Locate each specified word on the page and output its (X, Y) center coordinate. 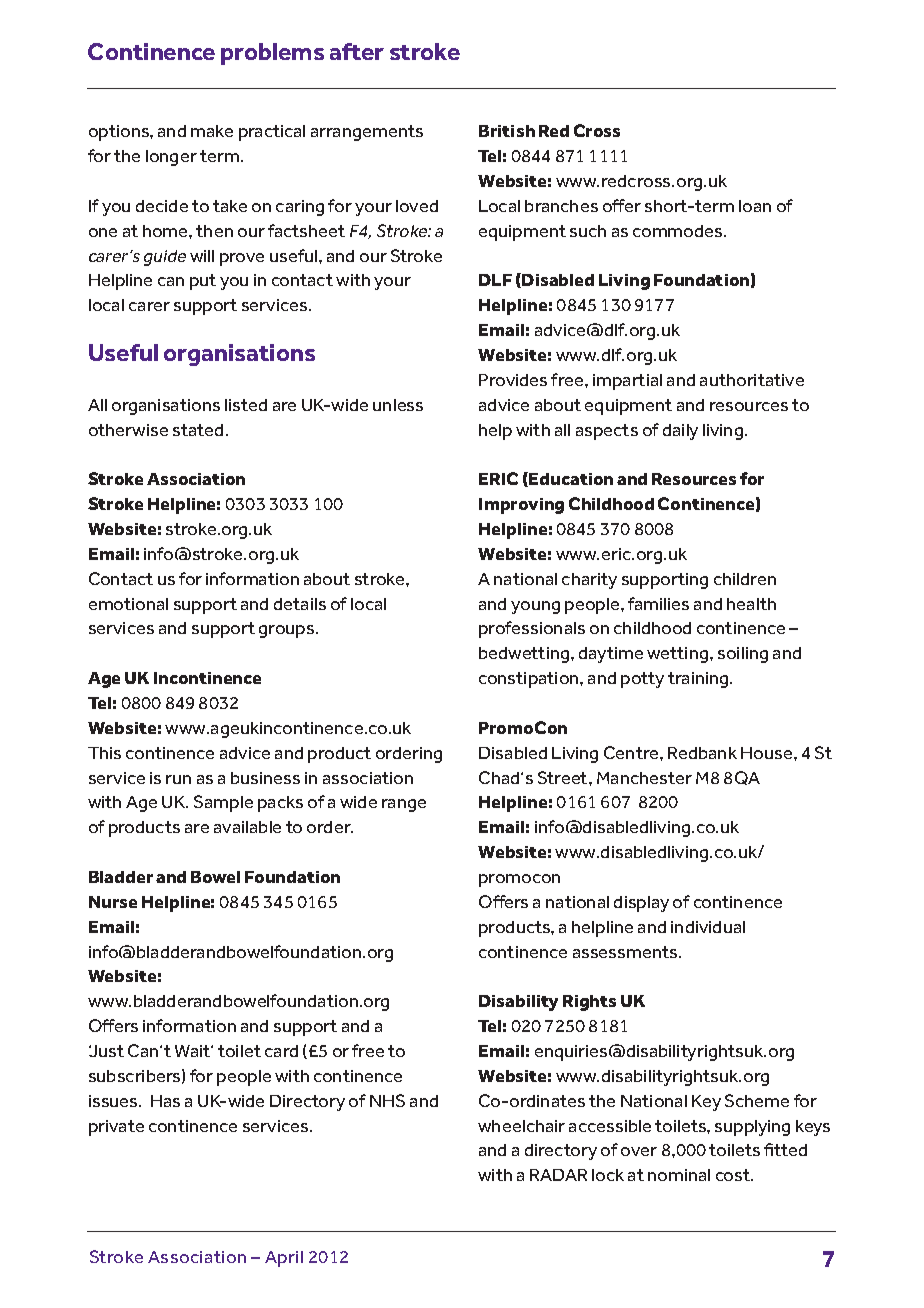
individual (708, 927)
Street (564, 777)
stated (198, 430)
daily (680, 432)
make (212, 131)
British (507, 131)
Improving (521, 506)
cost (734, 1175)
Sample (223, 803)
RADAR (558, 1175)
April (284, 1259)
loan (755, 206)
